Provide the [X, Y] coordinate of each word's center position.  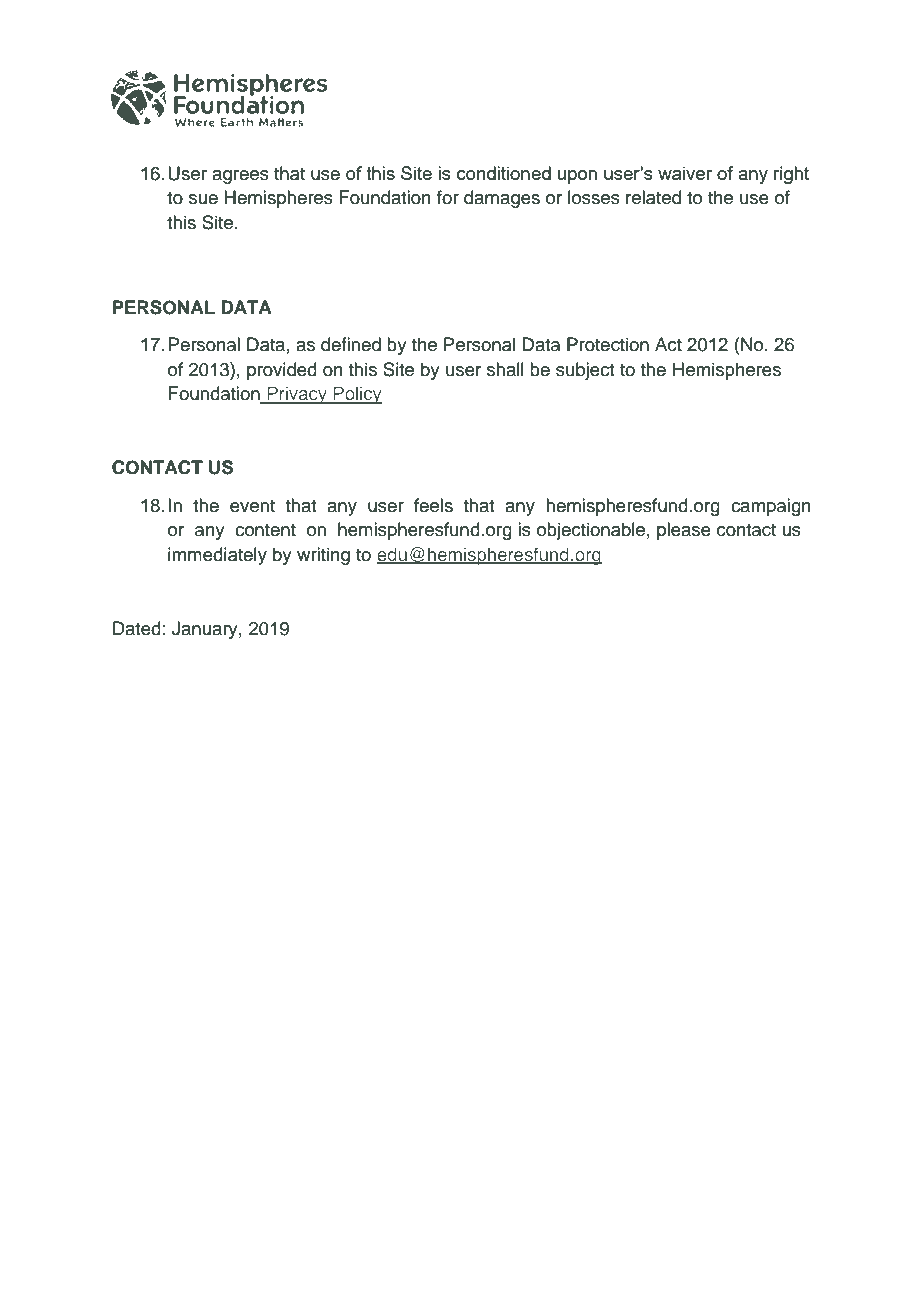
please [684, 531]
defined [351, 344]
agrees [240, 177]
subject [585, 371]
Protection [608, 344]
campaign [771, 507]
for [448, 197]
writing [323, 556]
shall [505, 369]
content [265, 530]
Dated [137, 628]
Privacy [297, 395]
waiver [685, 173]
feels [433, 505]
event [252, 506]
